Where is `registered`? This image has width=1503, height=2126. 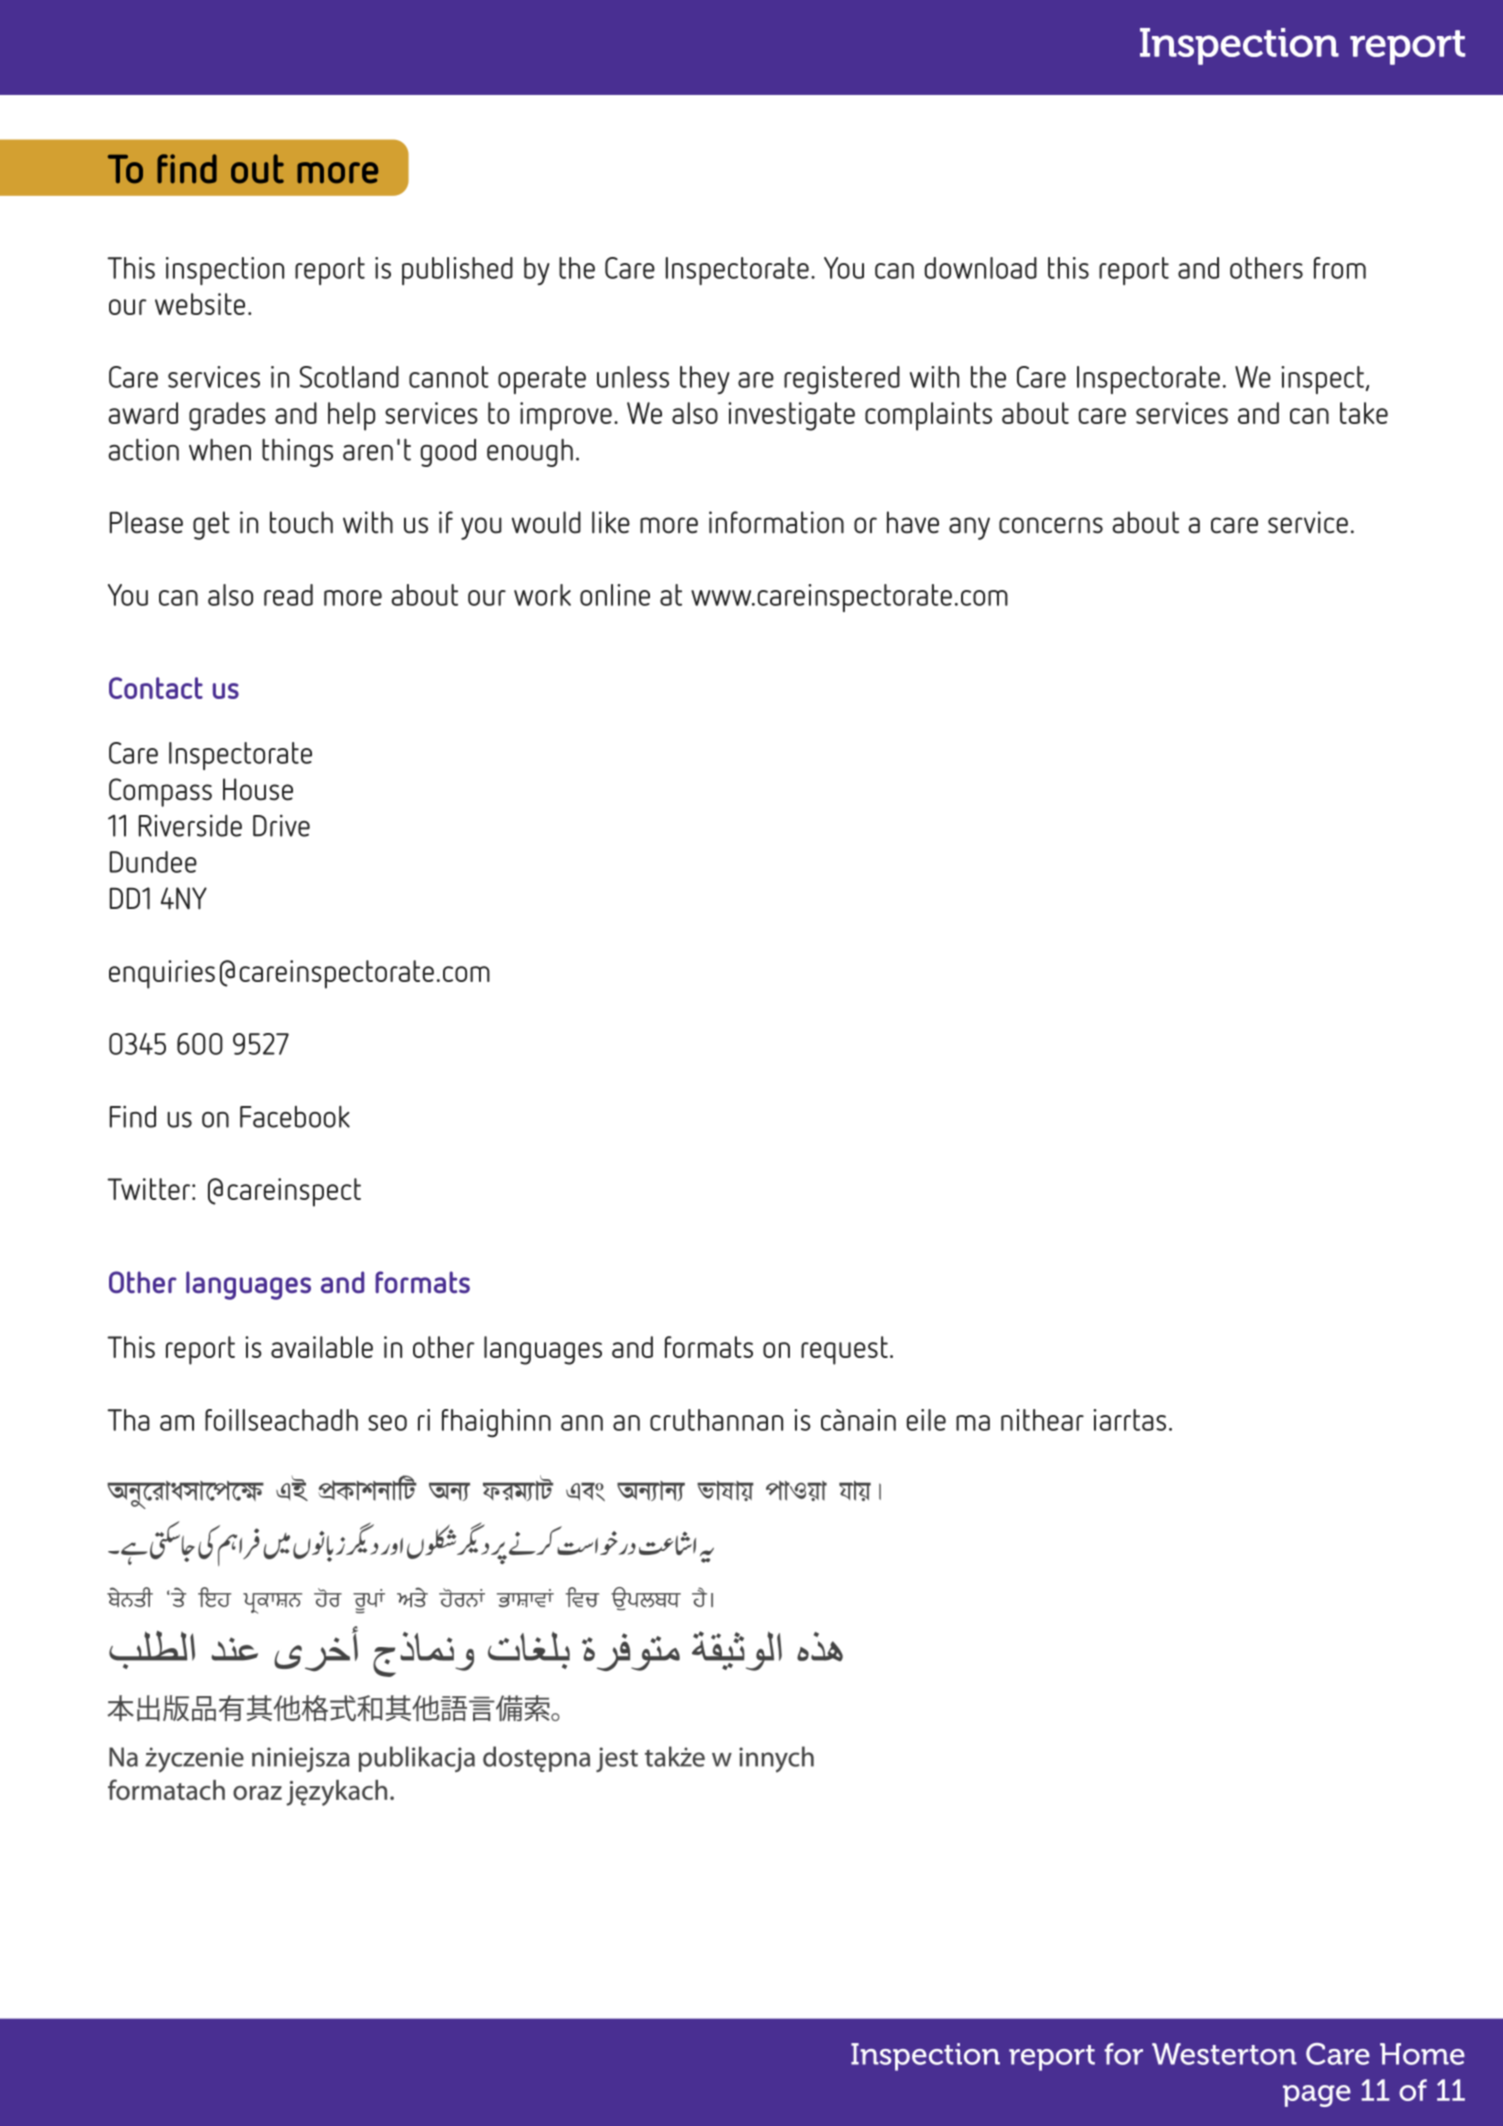 registered is located at coordinates (842, 380).
